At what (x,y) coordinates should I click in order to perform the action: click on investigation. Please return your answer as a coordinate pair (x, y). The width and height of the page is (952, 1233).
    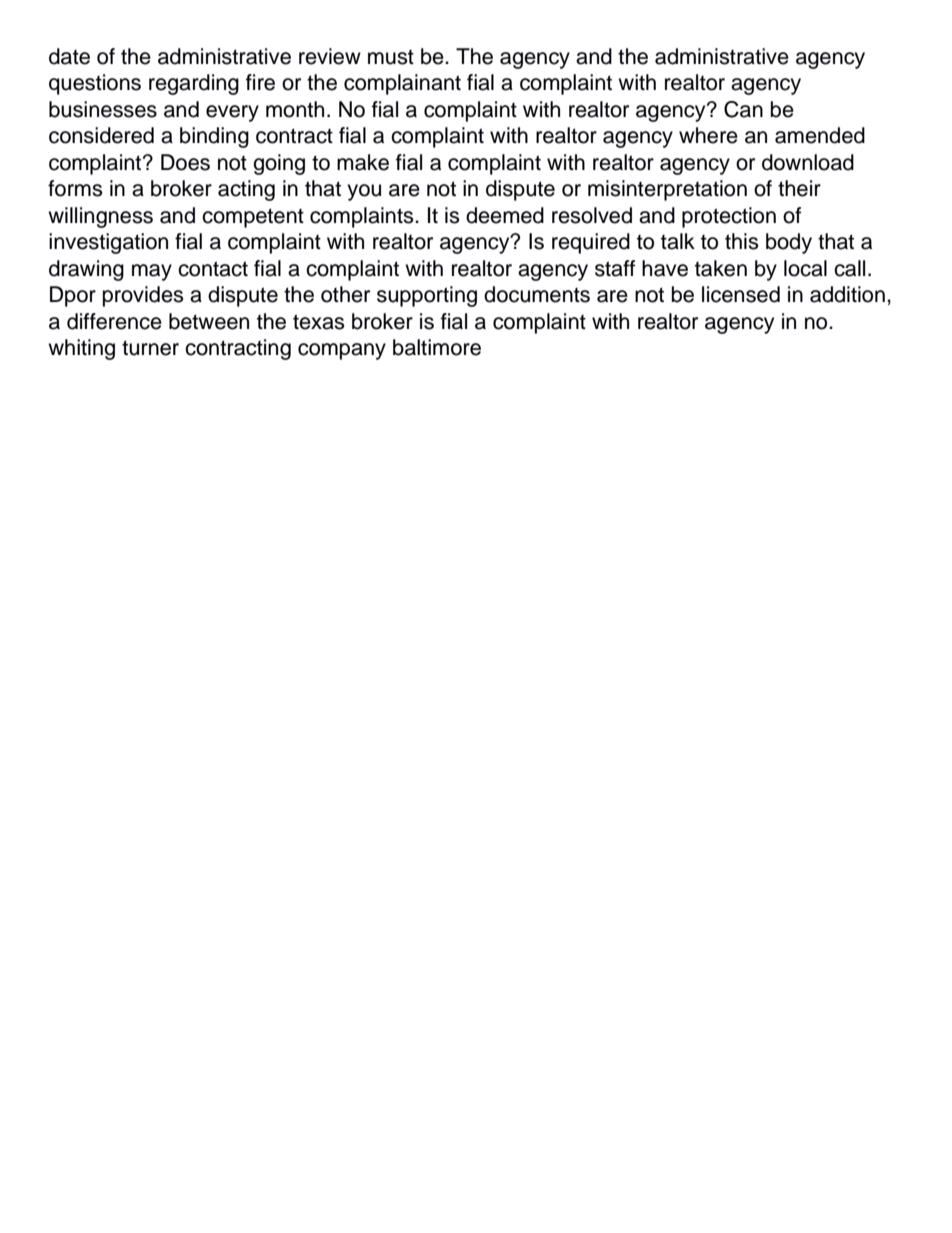
    Looking at the image, I should click on (108, 243).
